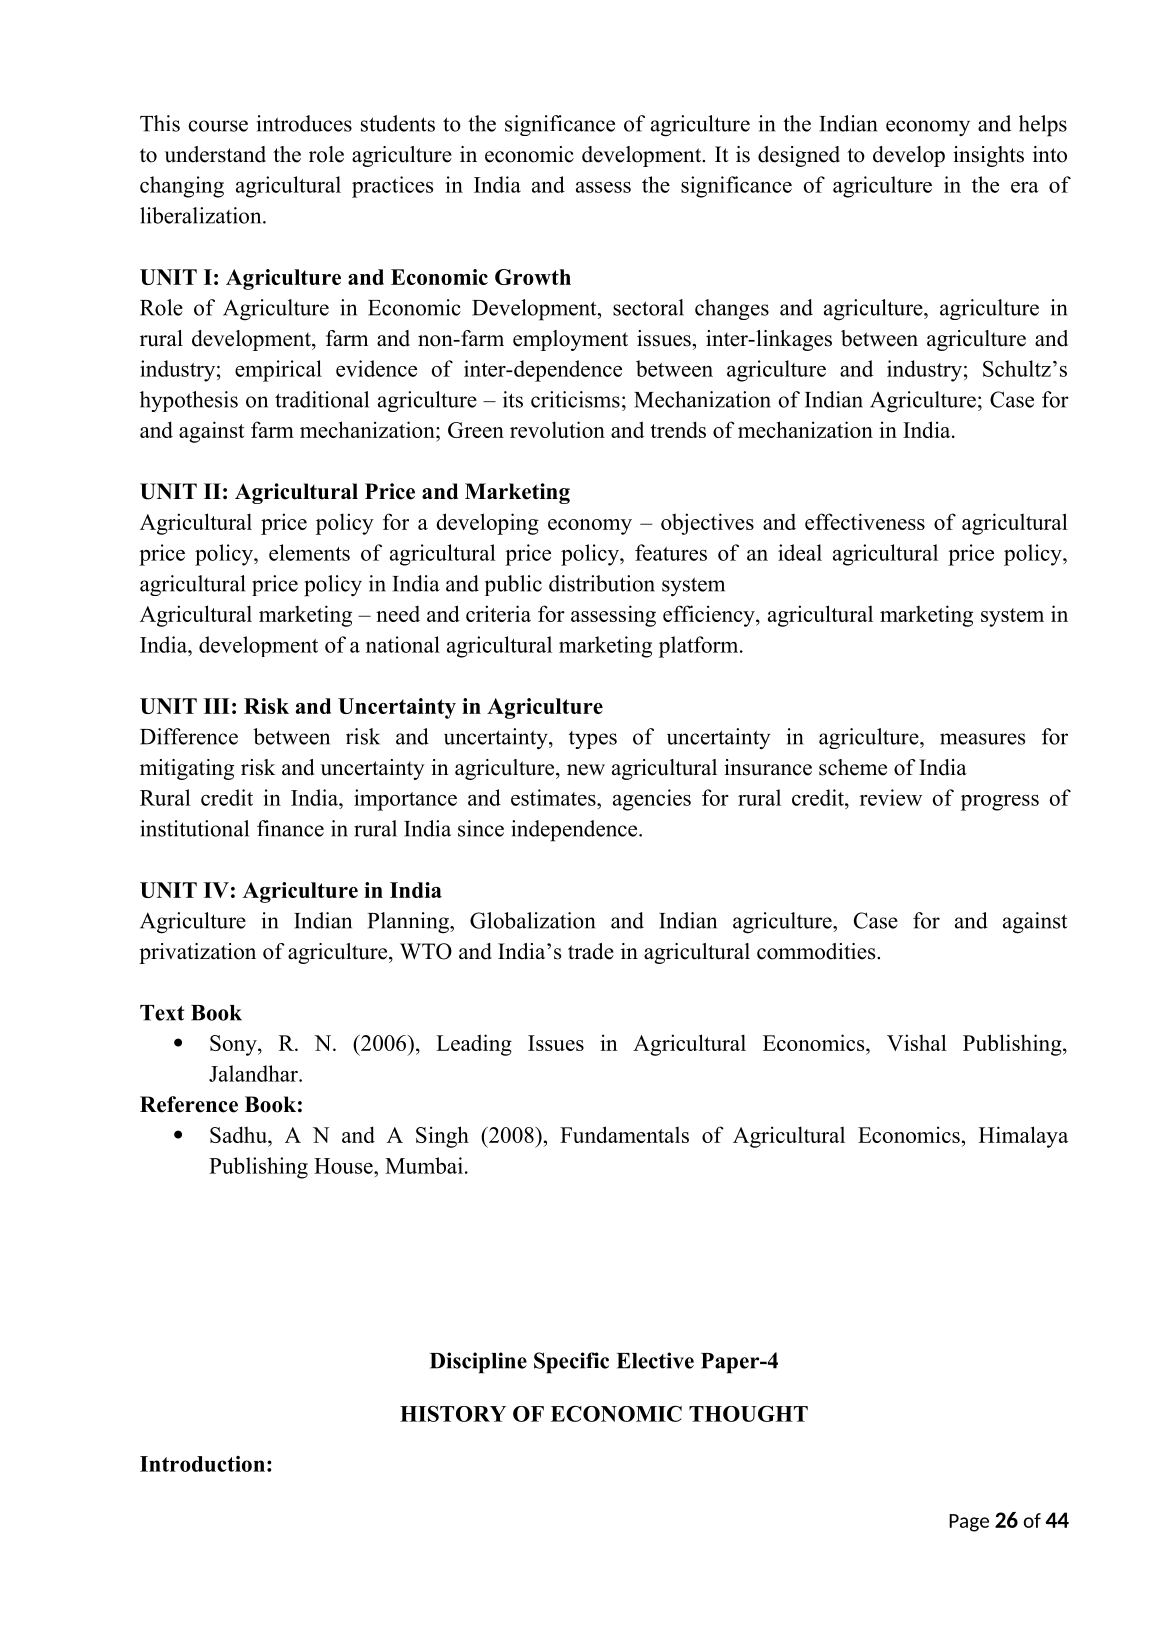  What do you see at coordinates (290, 828) in the image?
I see `finance` at bounding box center [290, 828].
